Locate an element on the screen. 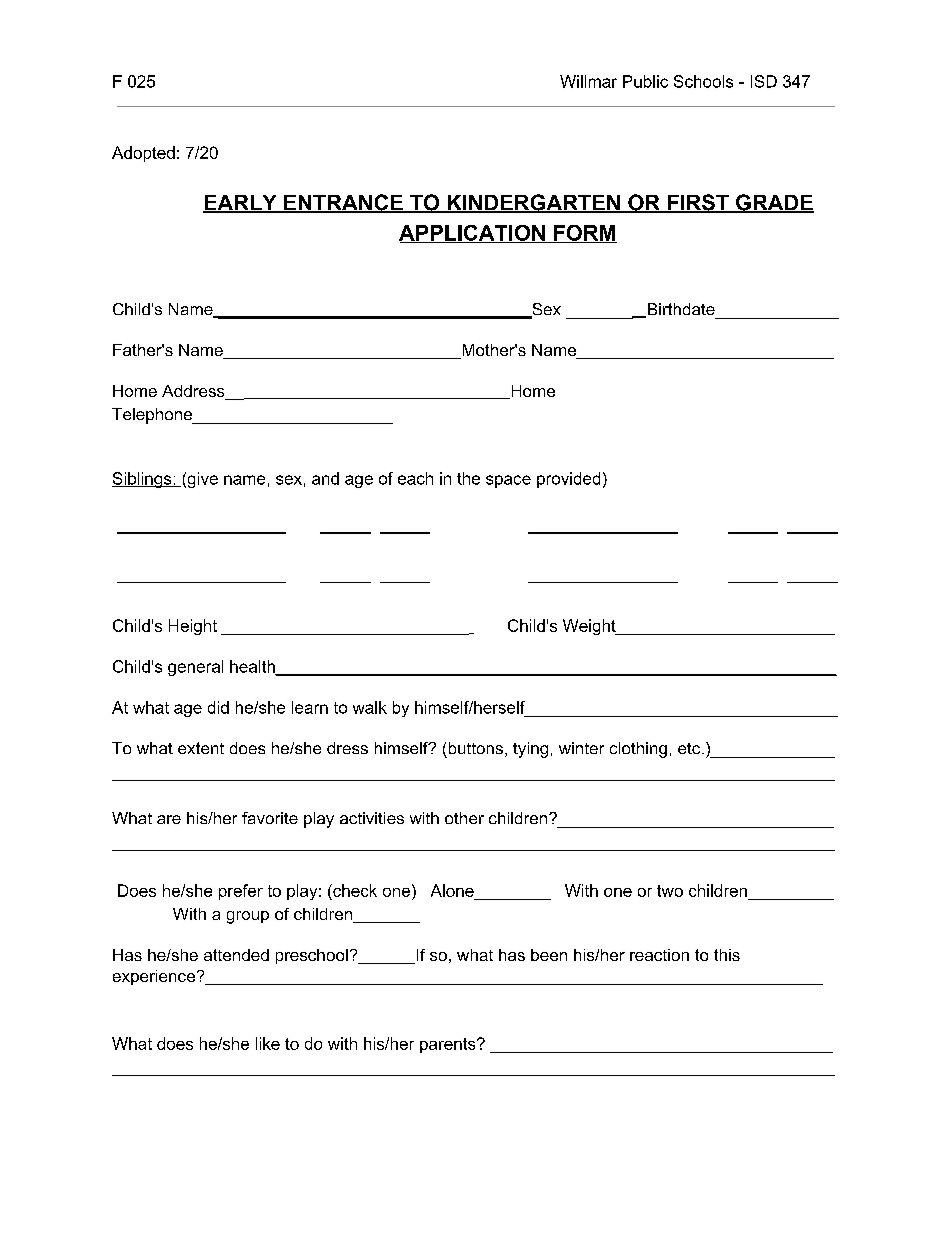 This screenshot has width=952, height=1233. Schools is located at coordinates (703, 81).
